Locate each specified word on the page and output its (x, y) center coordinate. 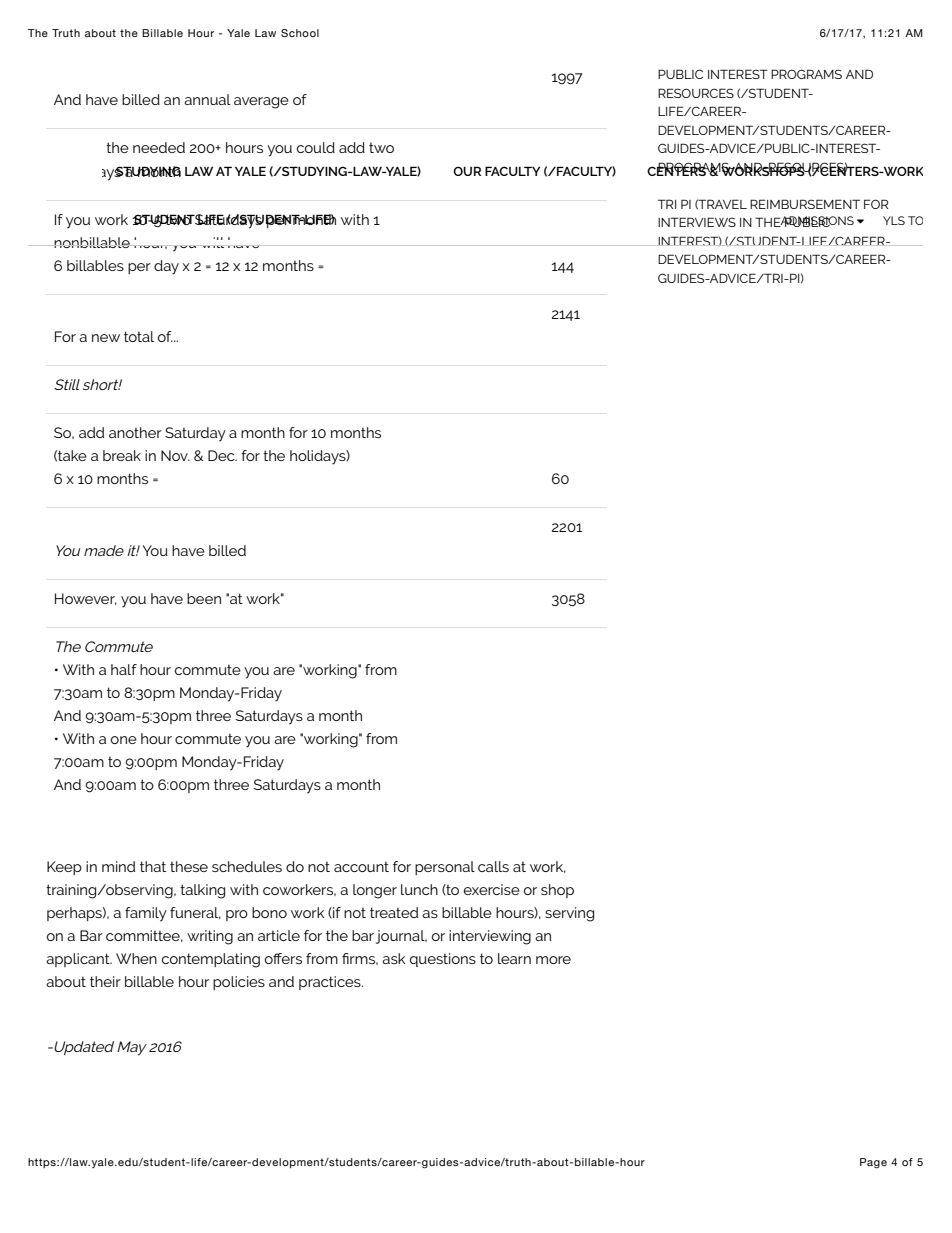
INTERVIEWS (697, 222)
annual (207, 99)
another (135, 432)
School (300, 33)
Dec (222, 455)
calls (493, 866)
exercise (492, 889)
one (124, 740)
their (105, 981)
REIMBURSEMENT (805, 204)
